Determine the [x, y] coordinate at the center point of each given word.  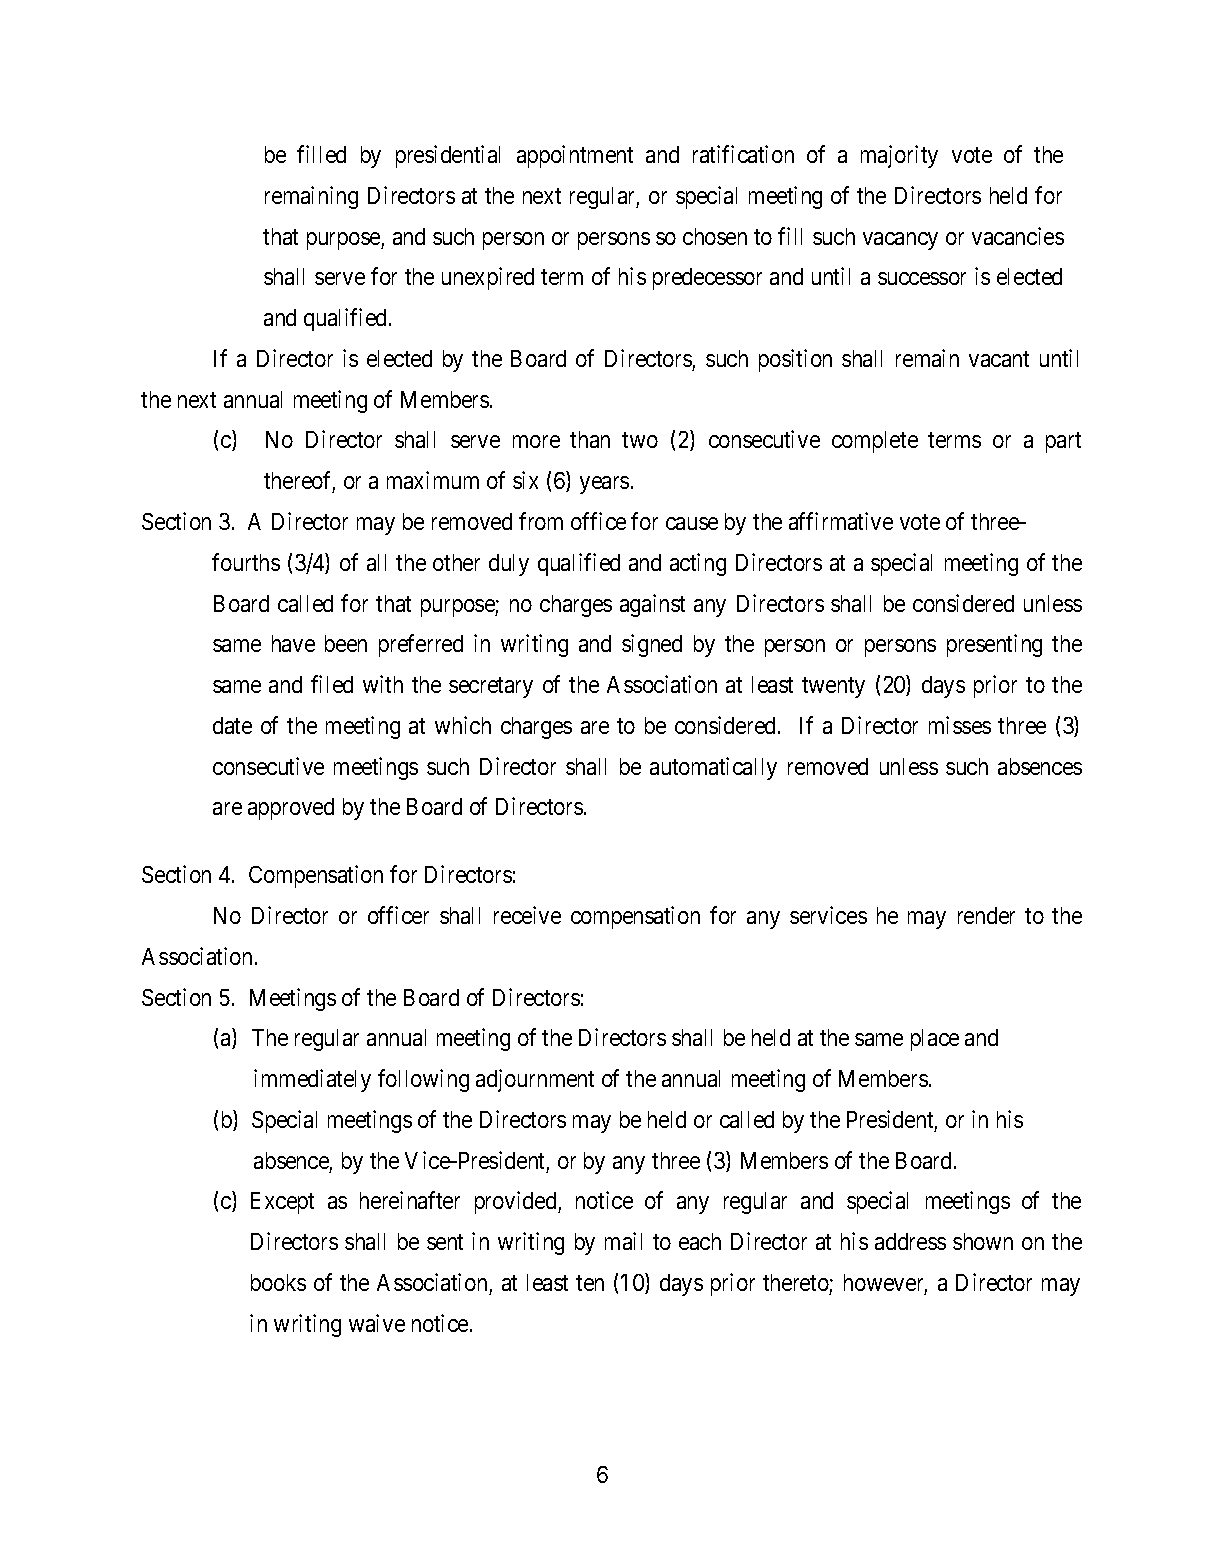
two [640, 440]
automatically [713, 768]
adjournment [535, 1080]
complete [875, 442]
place [935, 1040]
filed [332, 684]
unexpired [488, 278]
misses [960, 725]
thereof [299, 481]
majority [899, 156]
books [278, 1282]
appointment [575, 156]
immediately [312, 1080]
